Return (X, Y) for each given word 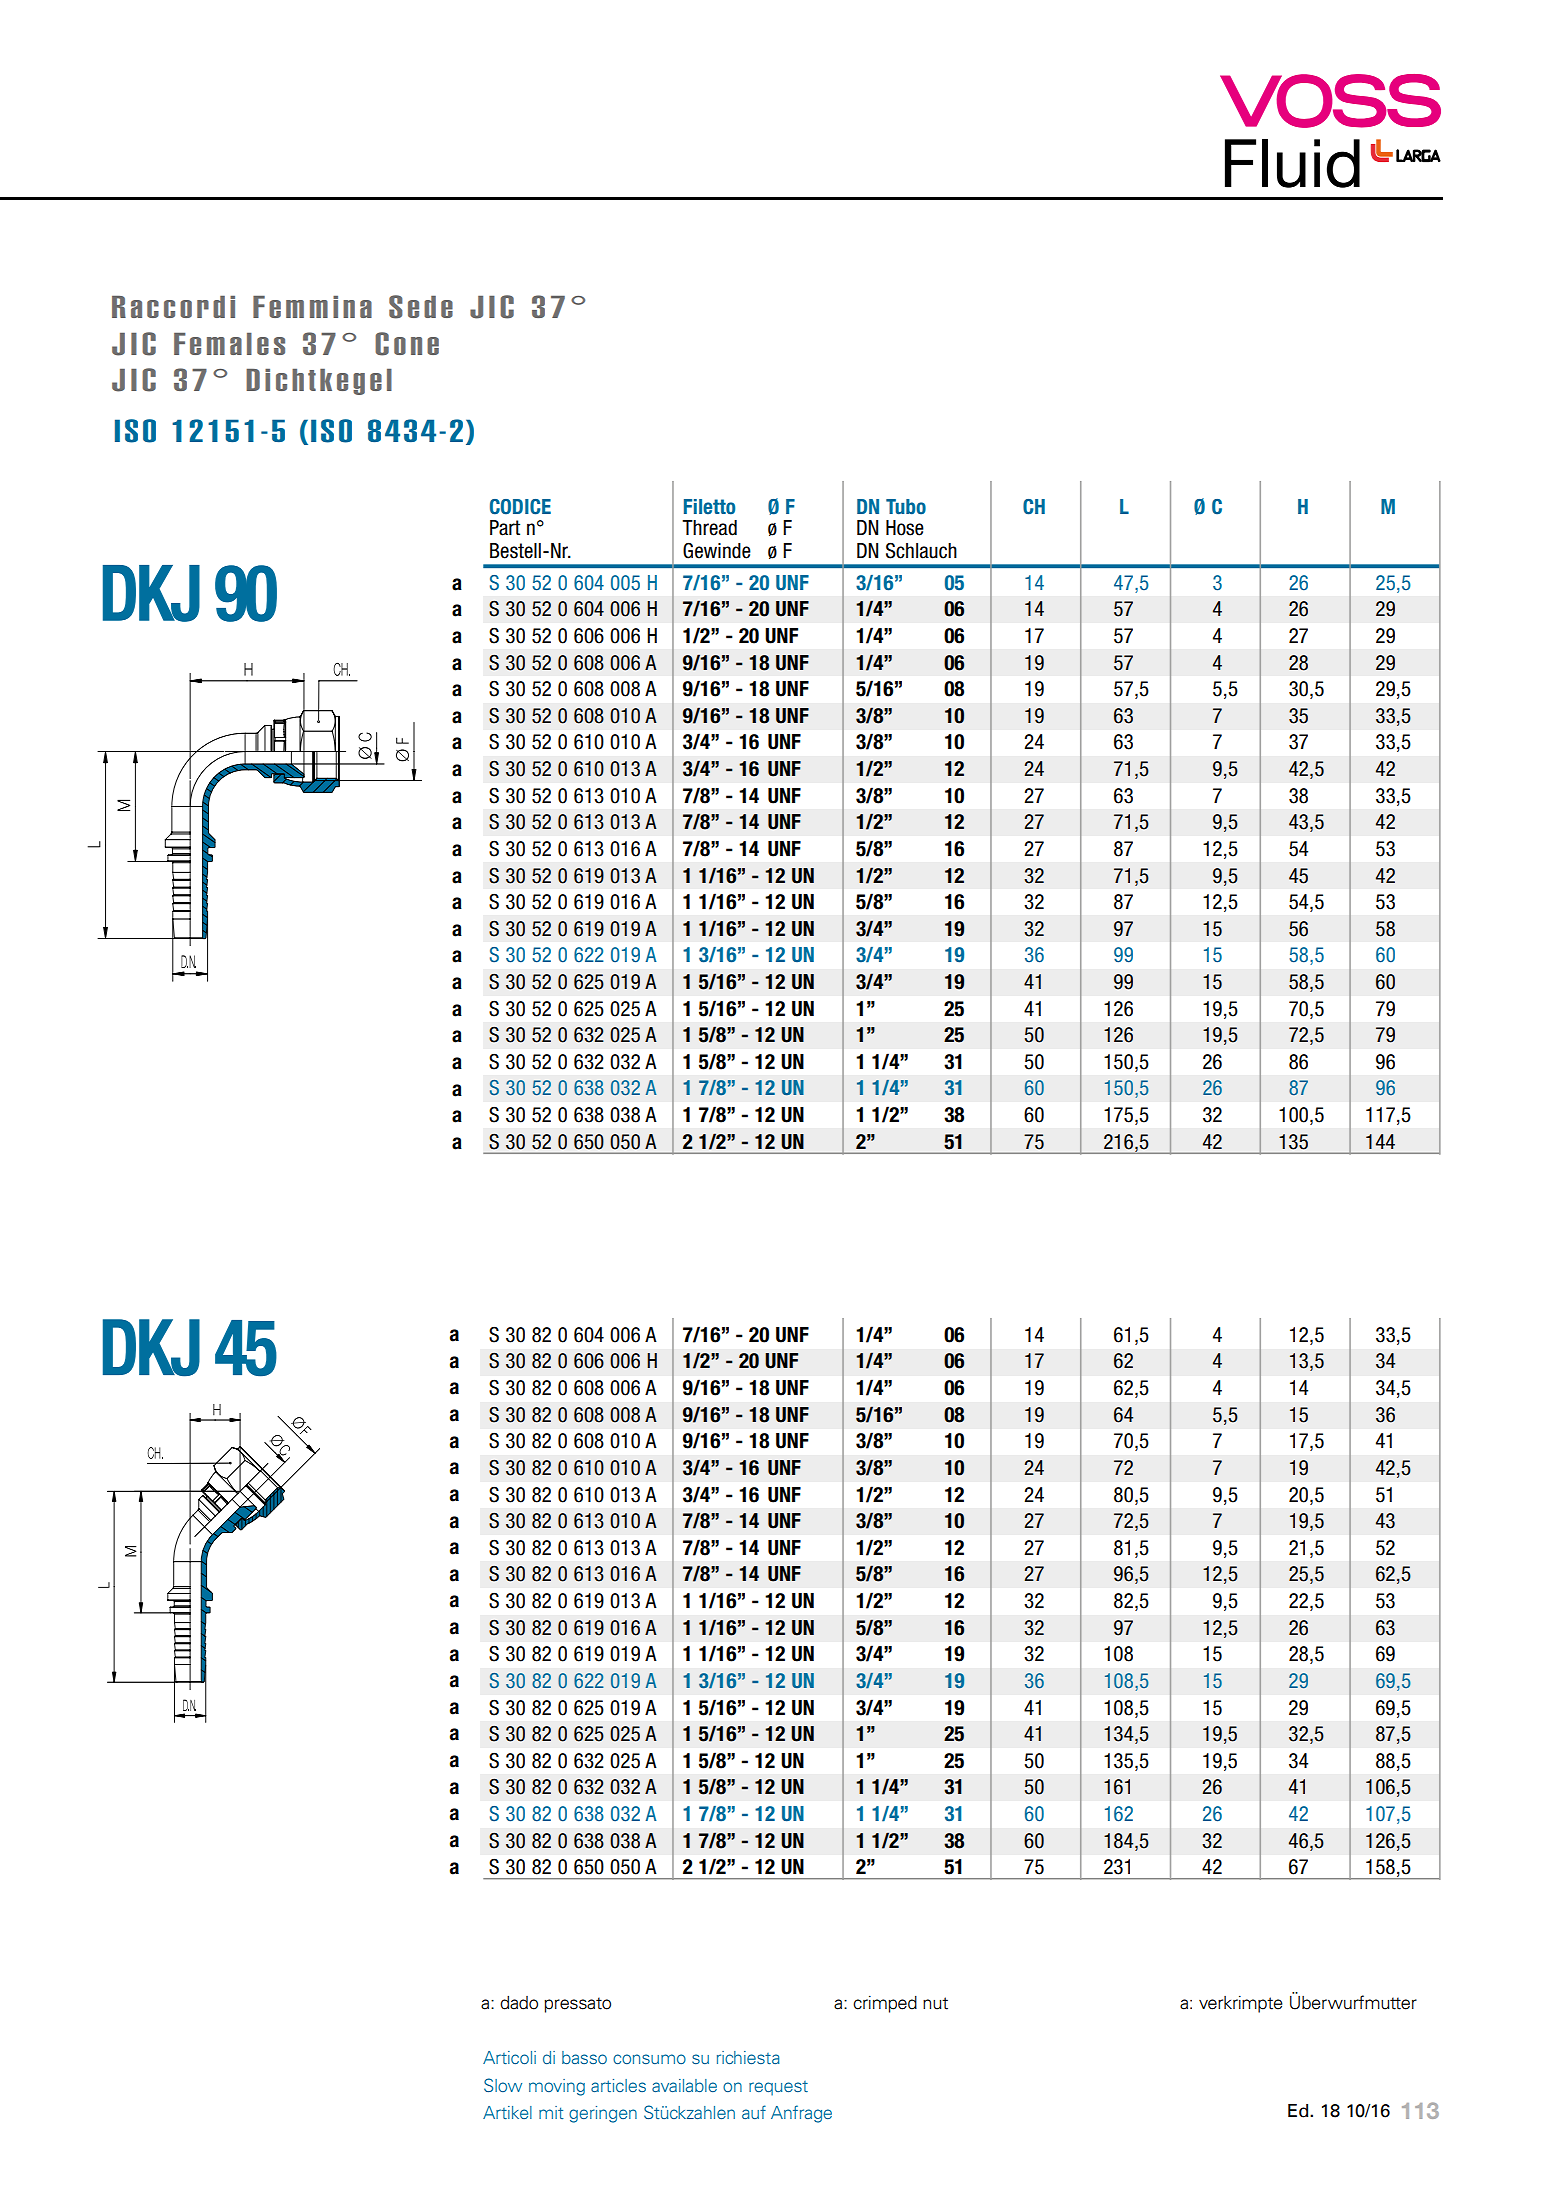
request (778, 2088)
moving (557, 2087)
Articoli (509, 2057)
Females (229, 344)
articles (618, 2085)
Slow (503, 2085)
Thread (709, 528)
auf (754, 2112)
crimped (885, 2004)
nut (935, 2003)
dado (519, 2003)
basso (584, 2057)
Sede (421, 307)
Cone (407, 344)
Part (505, 528)
